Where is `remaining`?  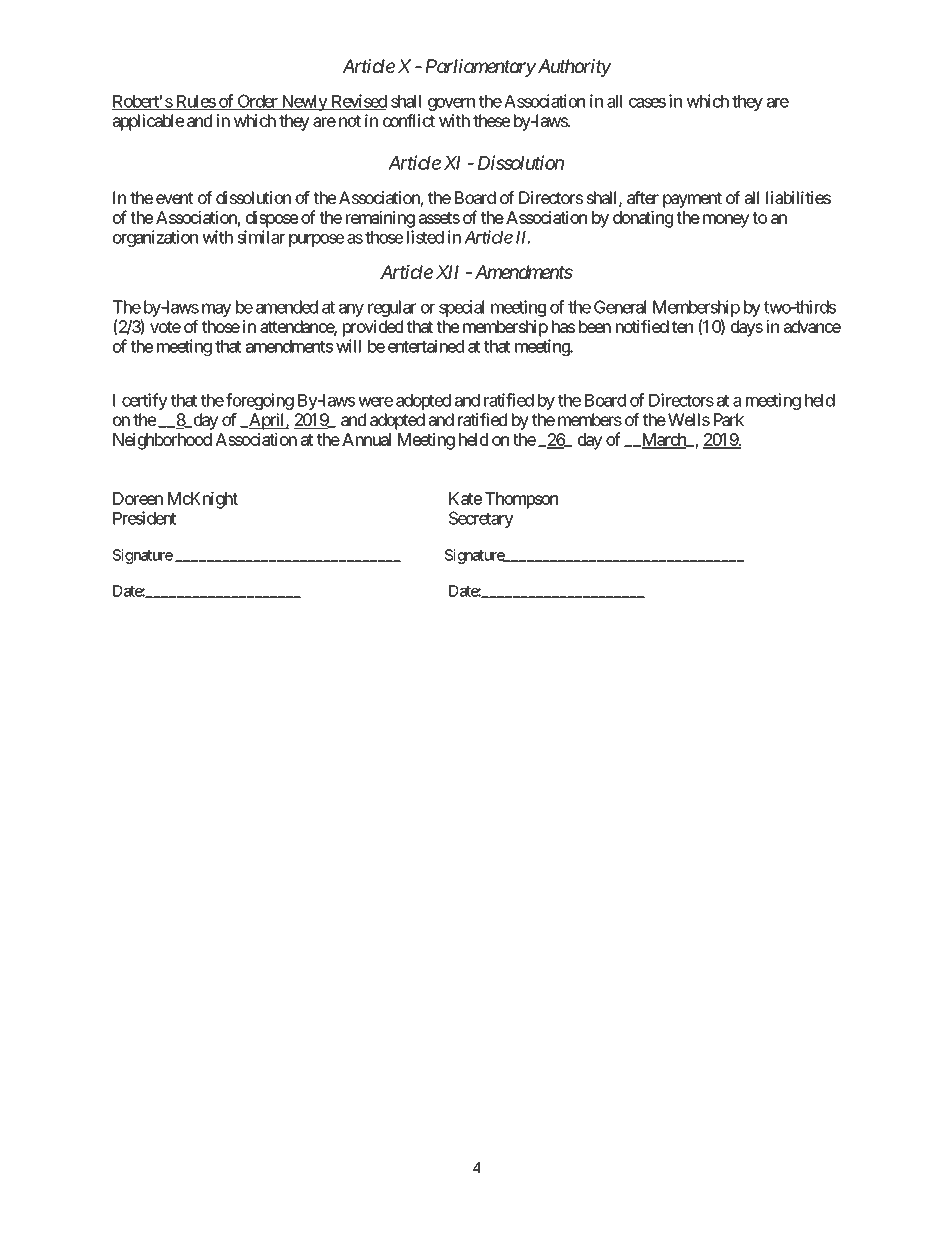
remaining is located at coordinates (380, 219).
